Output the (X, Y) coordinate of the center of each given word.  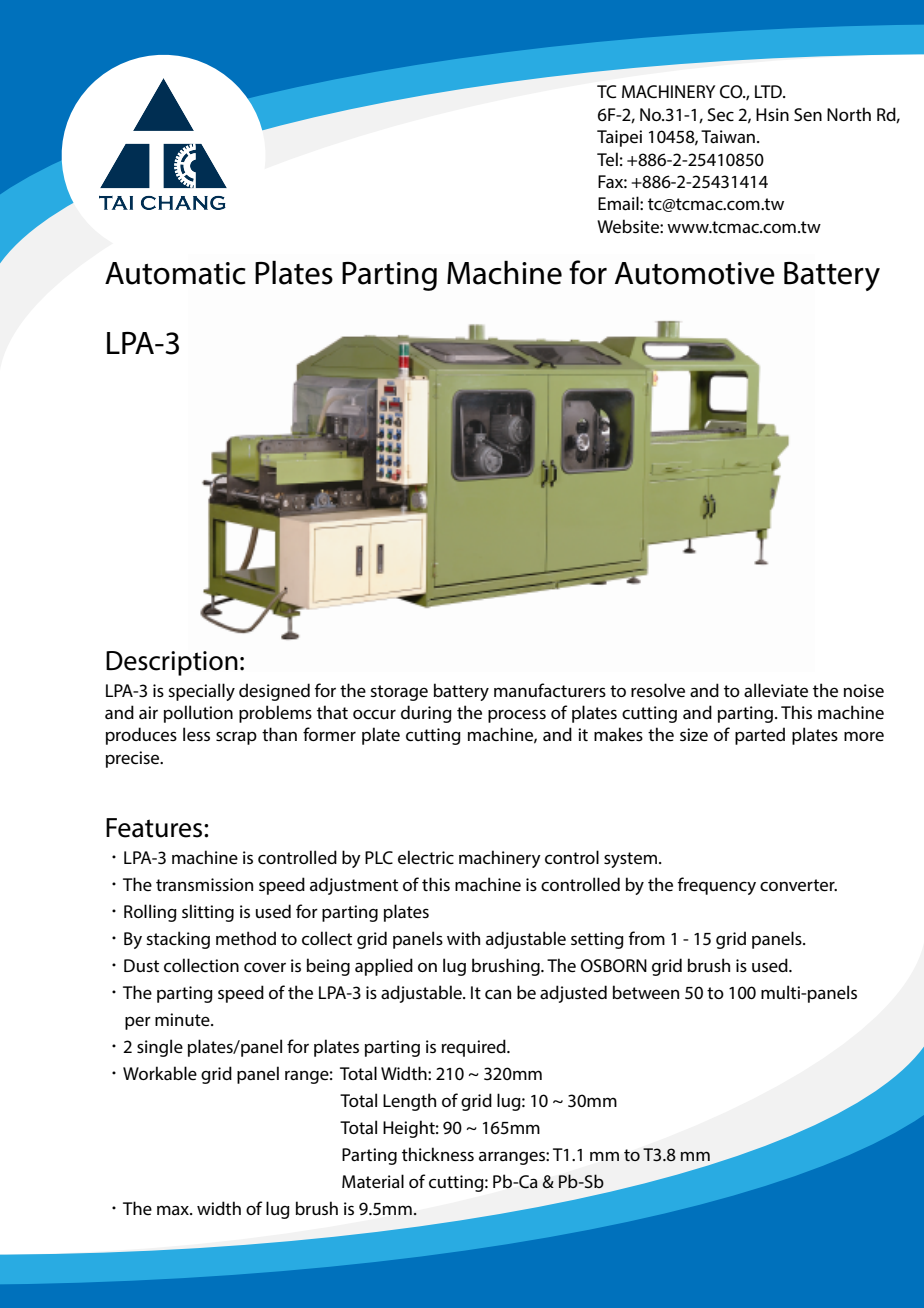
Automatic (175, 273)
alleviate (776, 690)
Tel (607, 159)
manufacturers (550, 690)
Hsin (772, 114)
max (174, 1210)
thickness (438, 1154)
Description (172, 663)
